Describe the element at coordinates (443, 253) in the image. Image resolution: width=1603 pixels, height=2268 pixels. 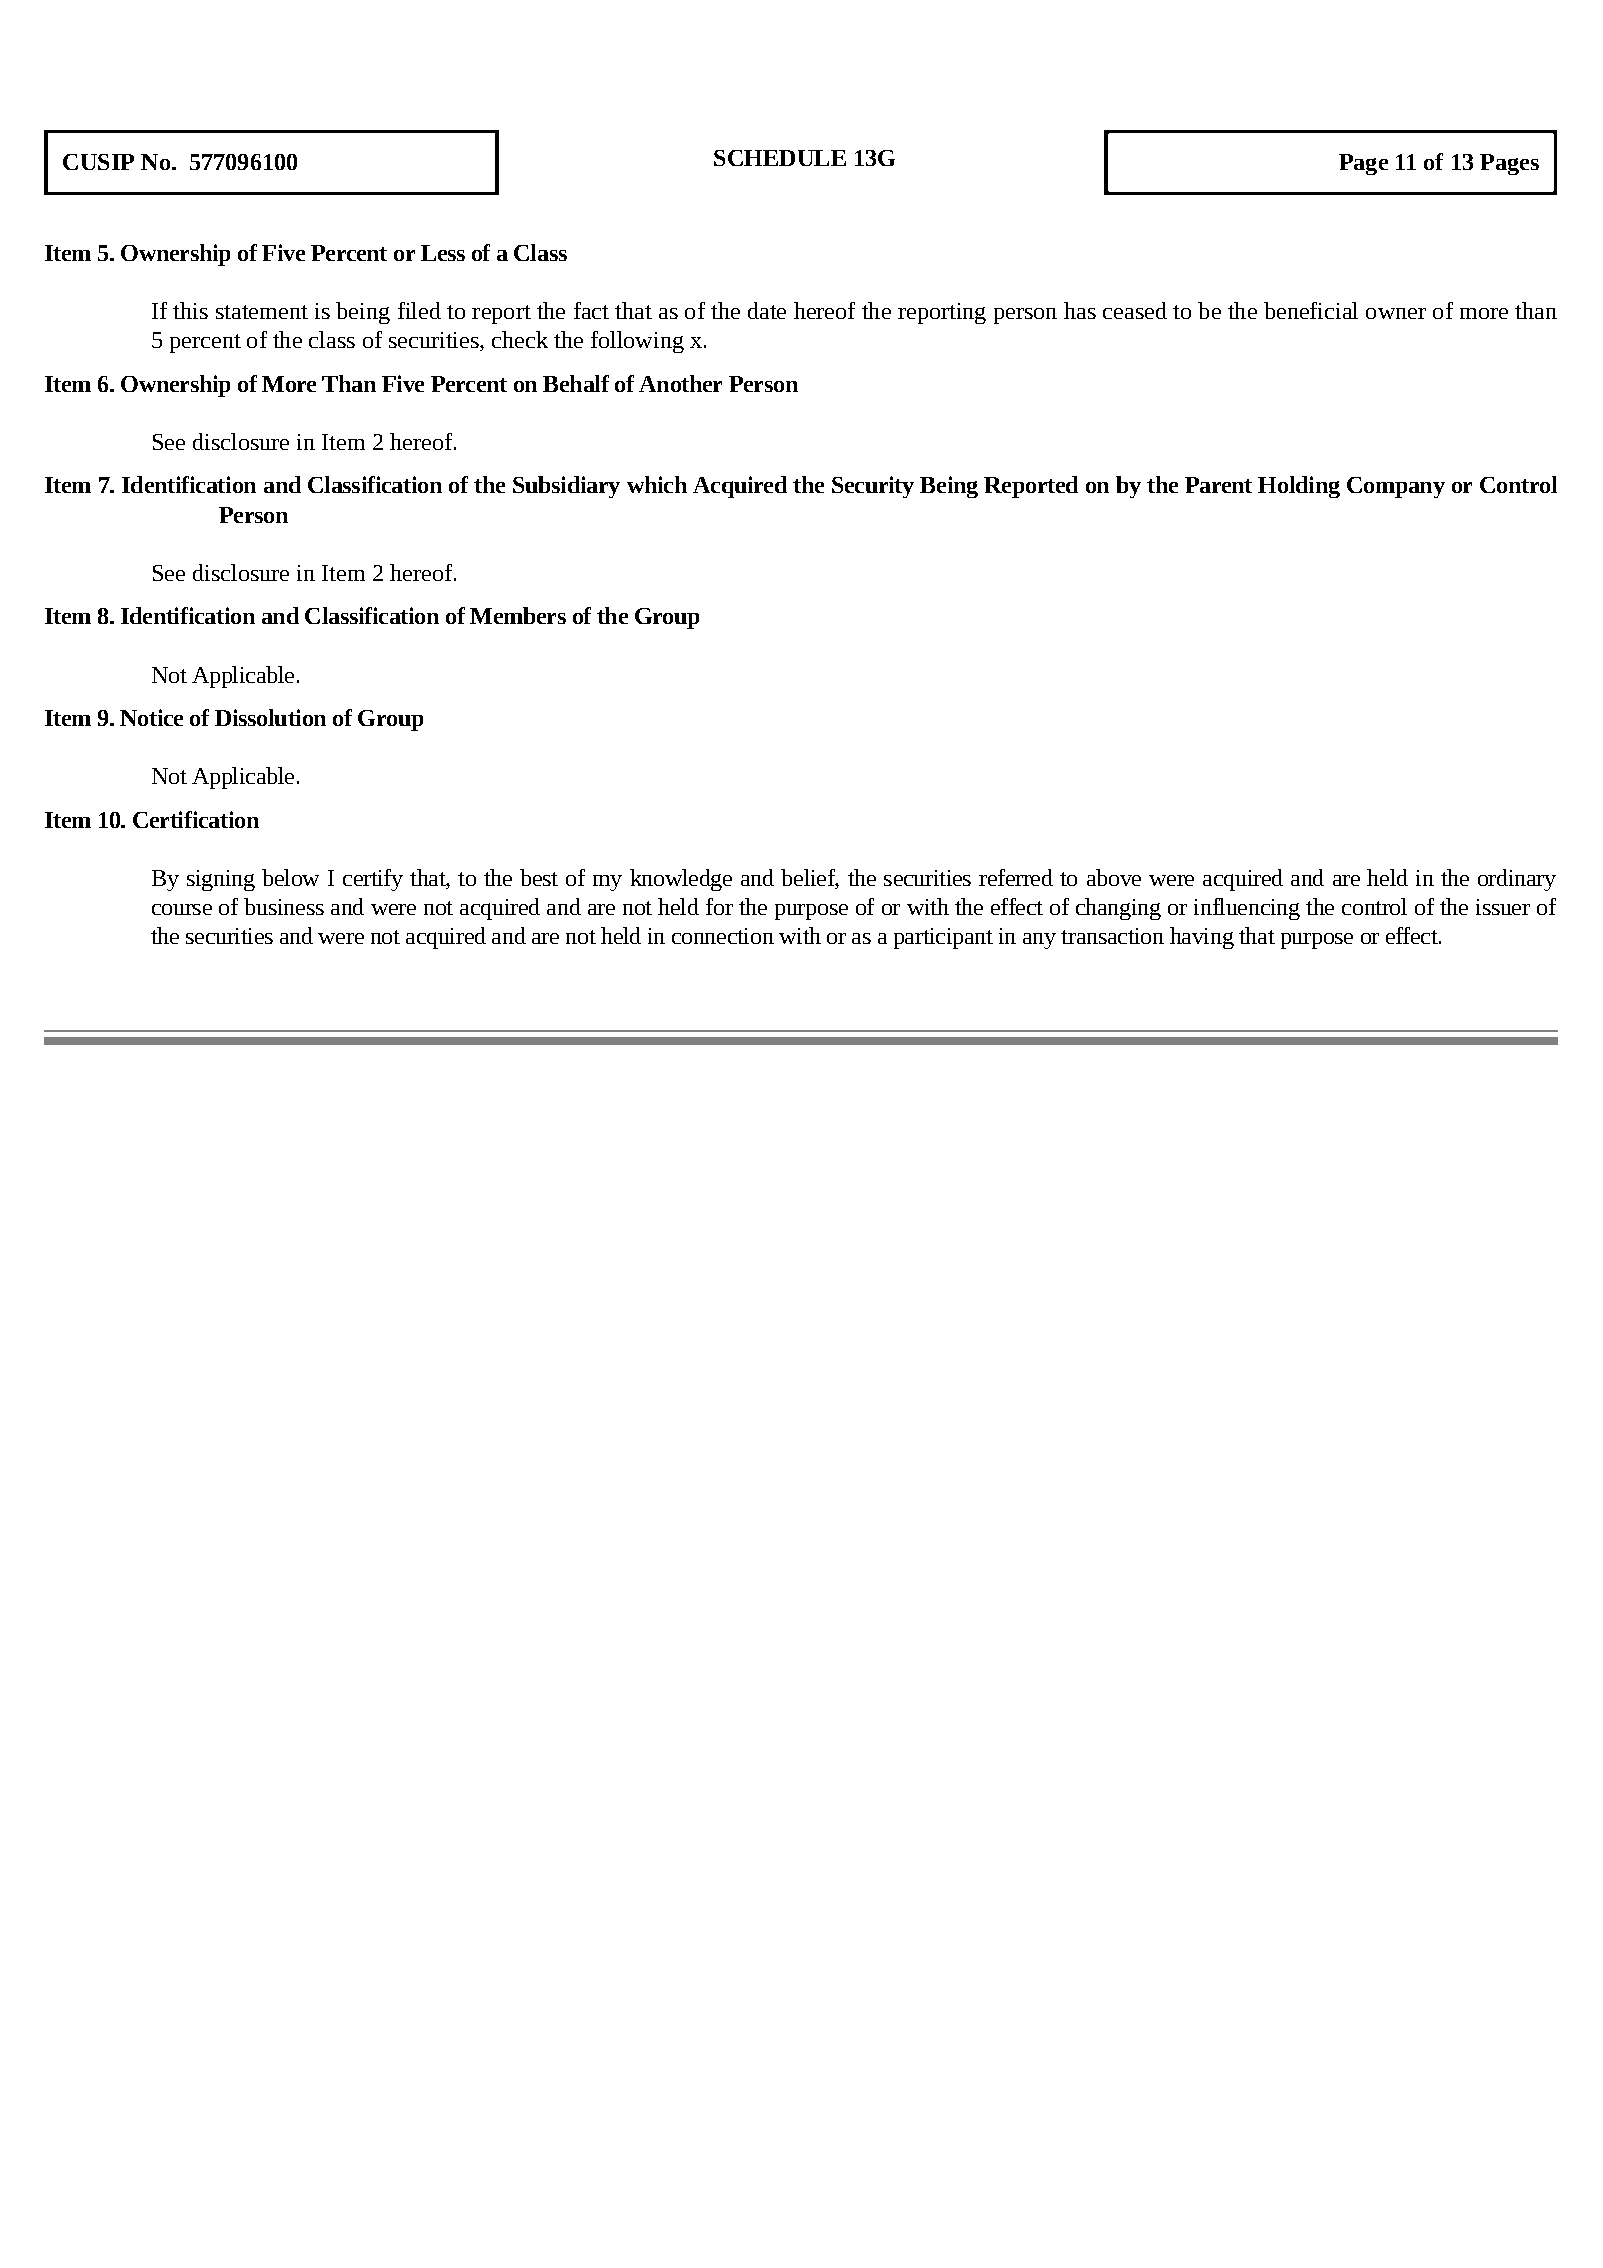
I see `Less` at that location.
